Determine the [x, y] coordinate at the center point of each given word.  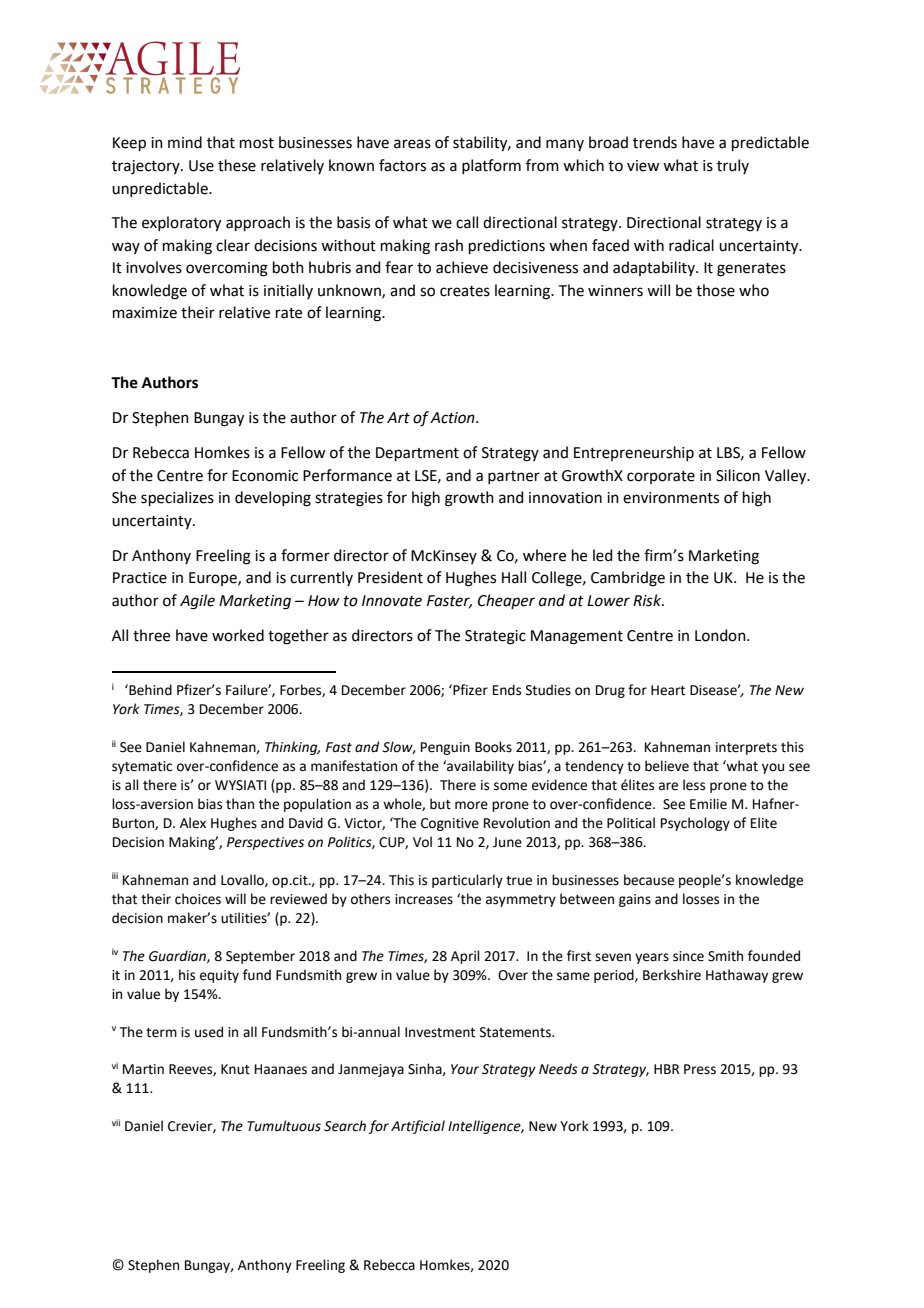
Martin [143, 1069]
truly [733, 166]
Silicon [738, 475]
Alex [193, 823]
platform [491, 166]
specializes [177, 498]
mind [185, 142]
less [694, 785]
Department [417, 454]
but [440, 804]
